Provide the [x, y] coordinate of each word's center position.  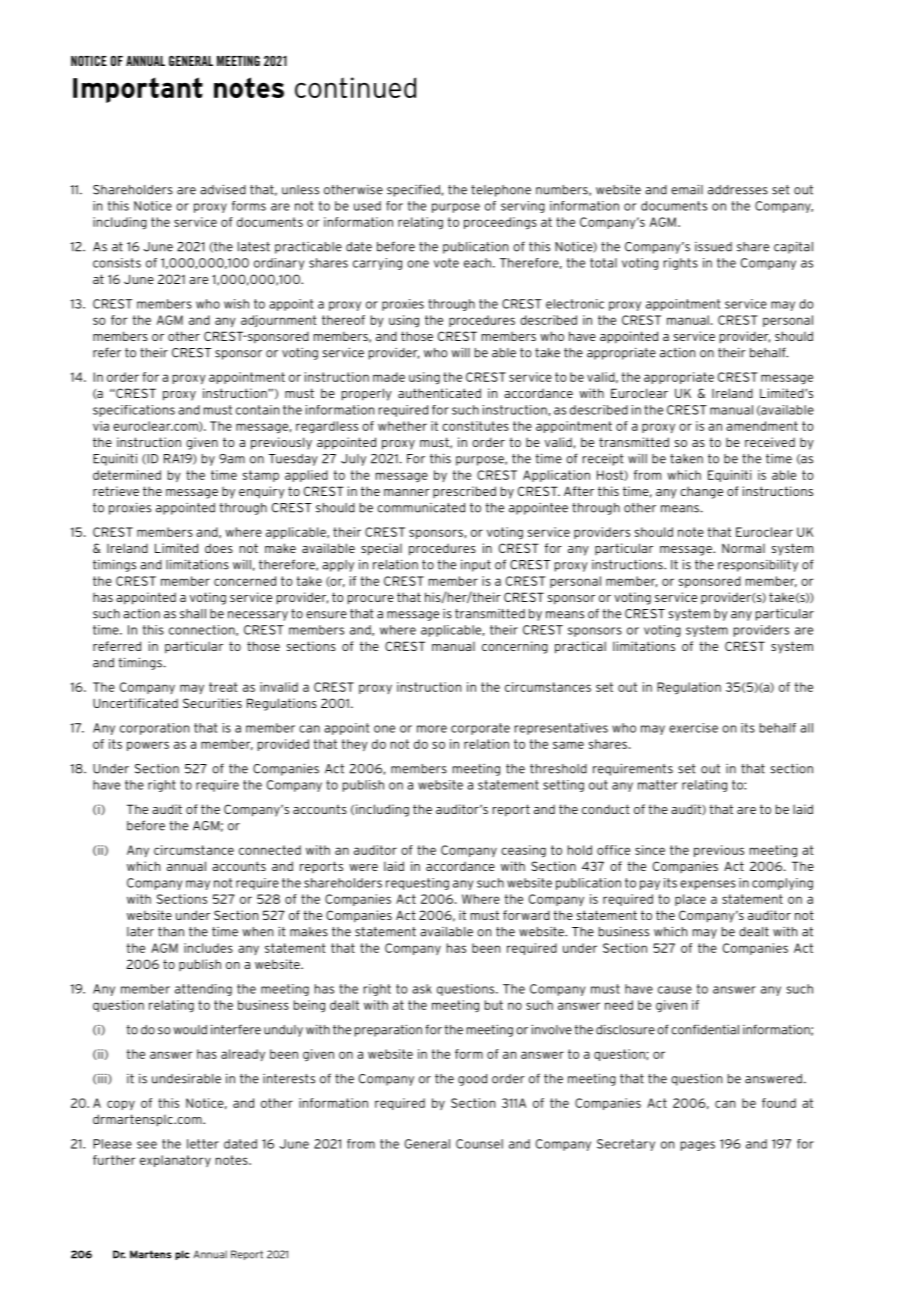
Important [138, 90]
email [687, 189]
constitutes [475, 426]
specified [413, 190]
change [701, 492]
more [432, 729]
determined [127, 475]
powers [148, 746]
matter [658, 785]
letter [203, 1144]
